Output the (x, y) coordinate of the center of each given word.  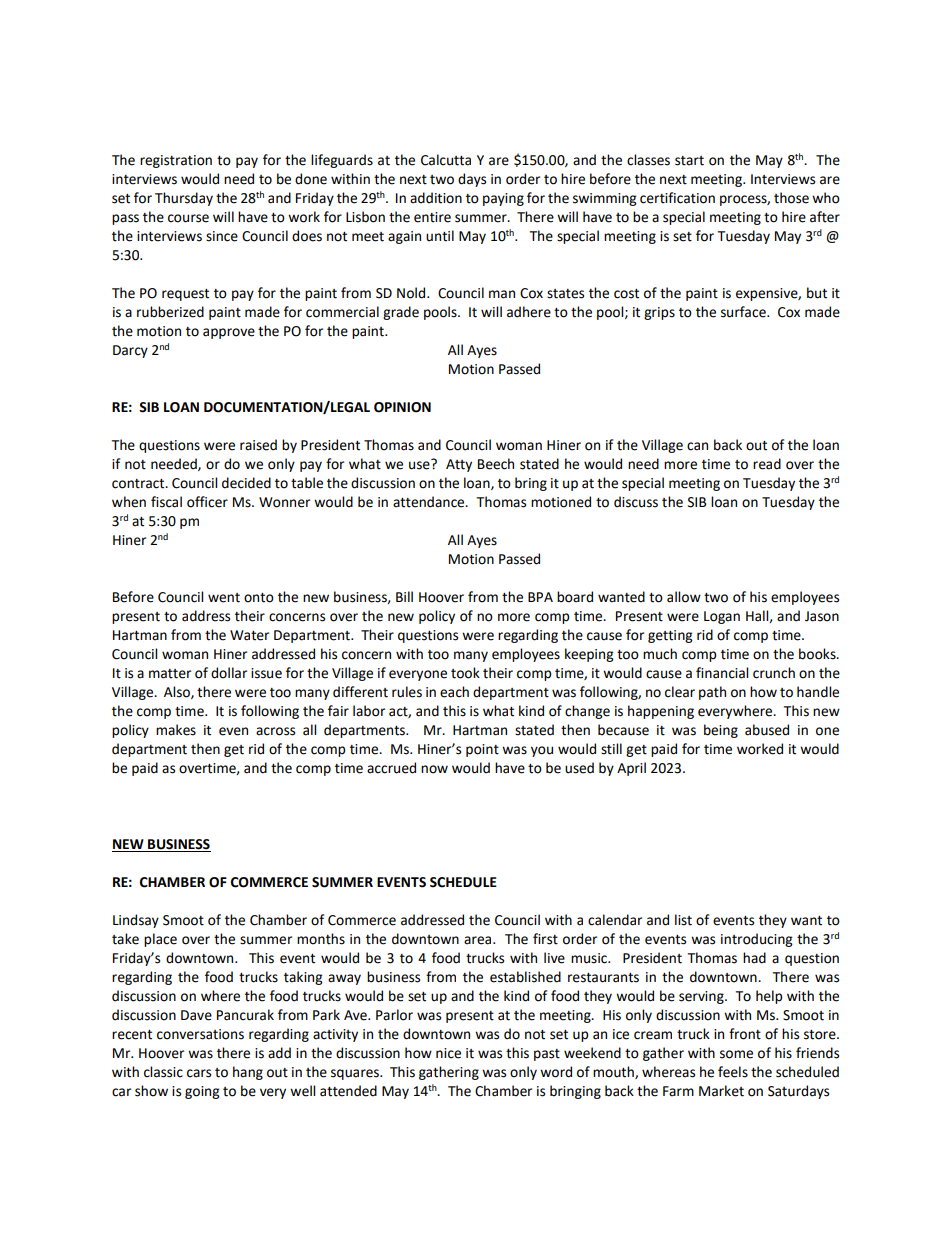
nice (448, 1053)
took (465, 673)
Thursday (184, 199)
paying (503, 199)
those (791, 198)
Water (249, 635)
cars (199, 1073)
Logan (722, 617)
